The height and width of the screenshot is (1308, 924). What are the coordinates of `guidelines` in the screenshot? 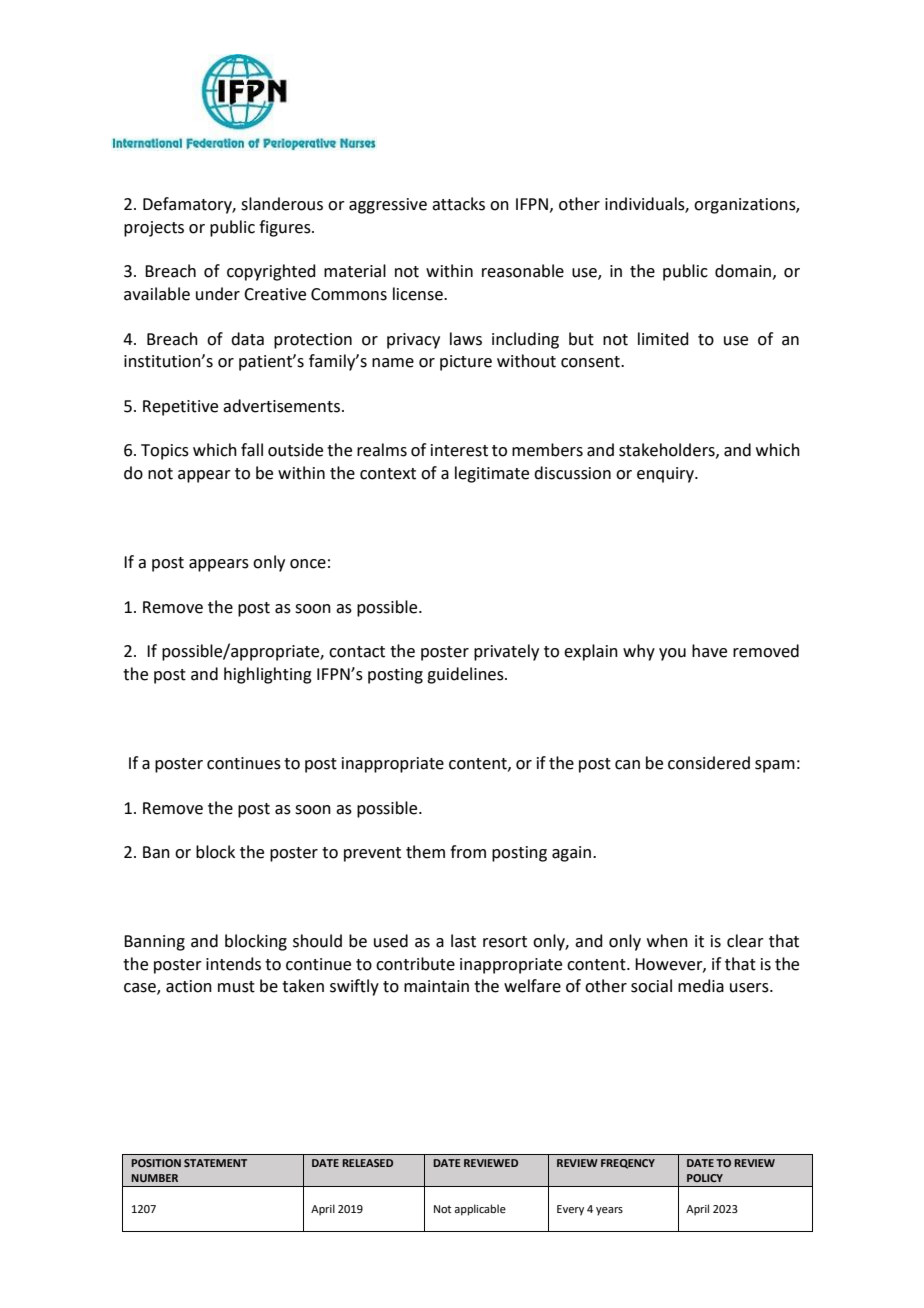 It's located at (466, 675).
